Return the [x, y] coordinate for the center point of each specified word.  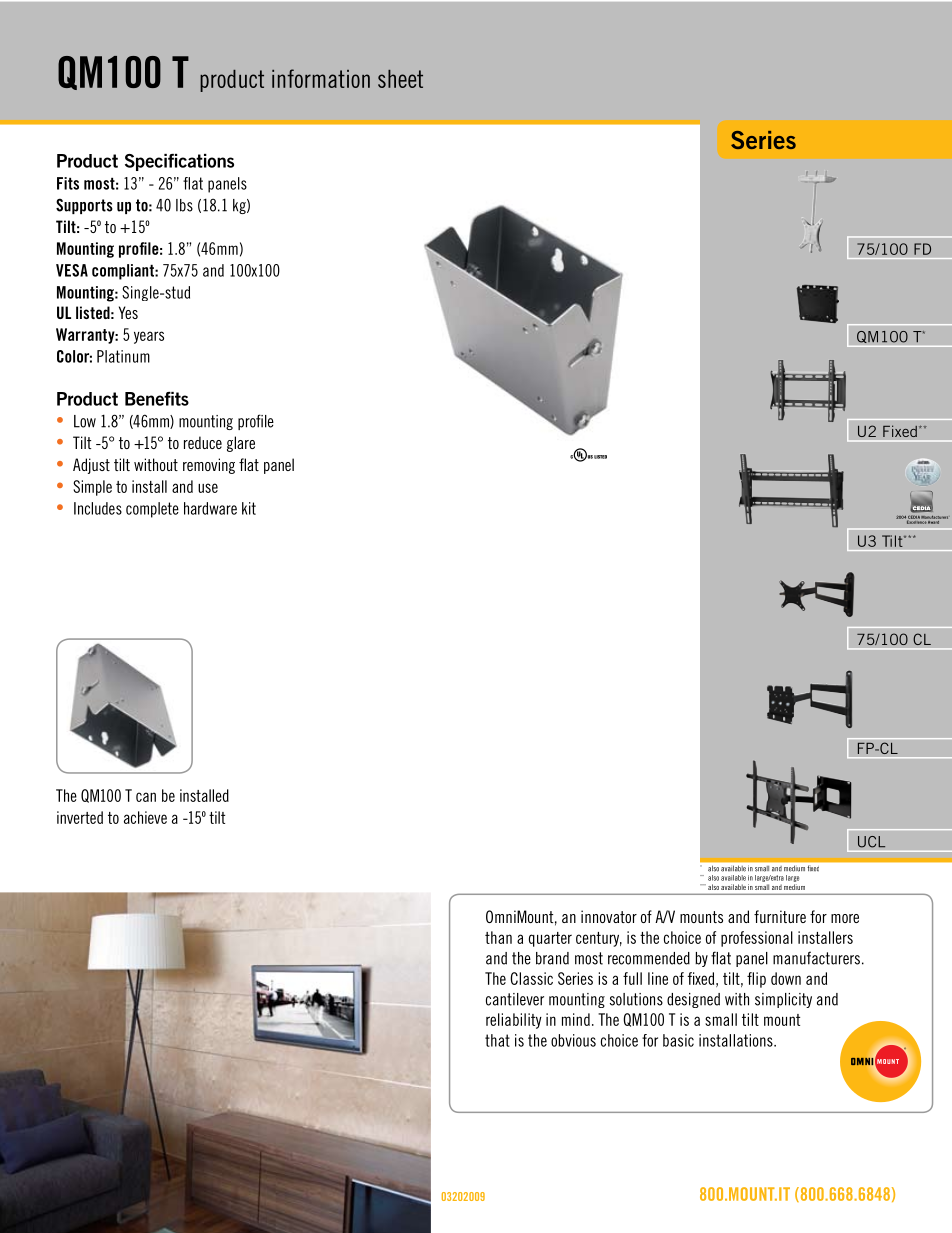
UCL [872, 842]
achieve [145, 817]
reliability [514, 1021]
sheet [400, 79]
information [321, 78]
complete [152, 510]
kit [249, 508]
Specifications [179, 162]
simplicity [783, 1000]
